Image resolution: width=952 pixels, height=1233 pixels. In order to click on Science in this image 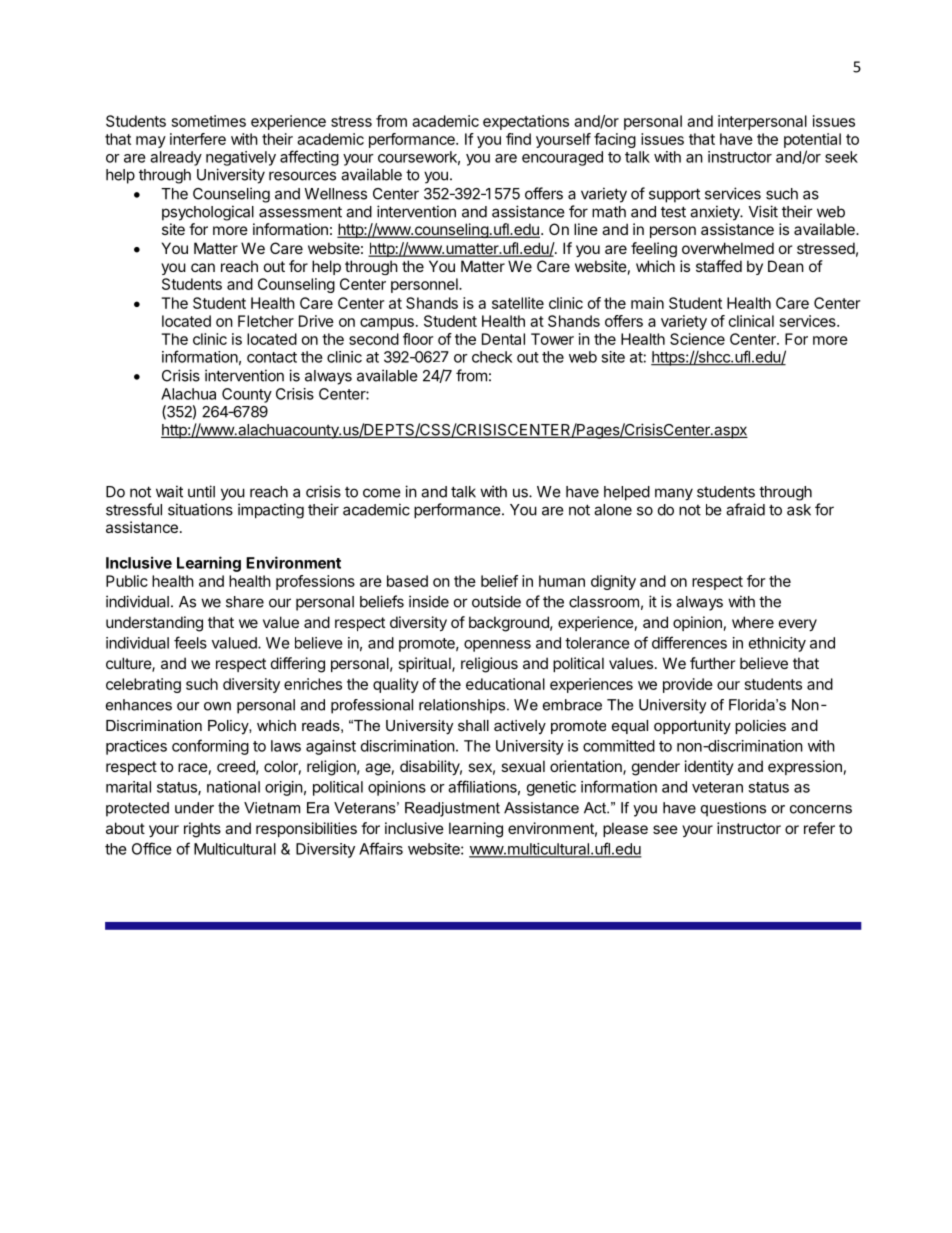, I will do `click(697, 339)`.
